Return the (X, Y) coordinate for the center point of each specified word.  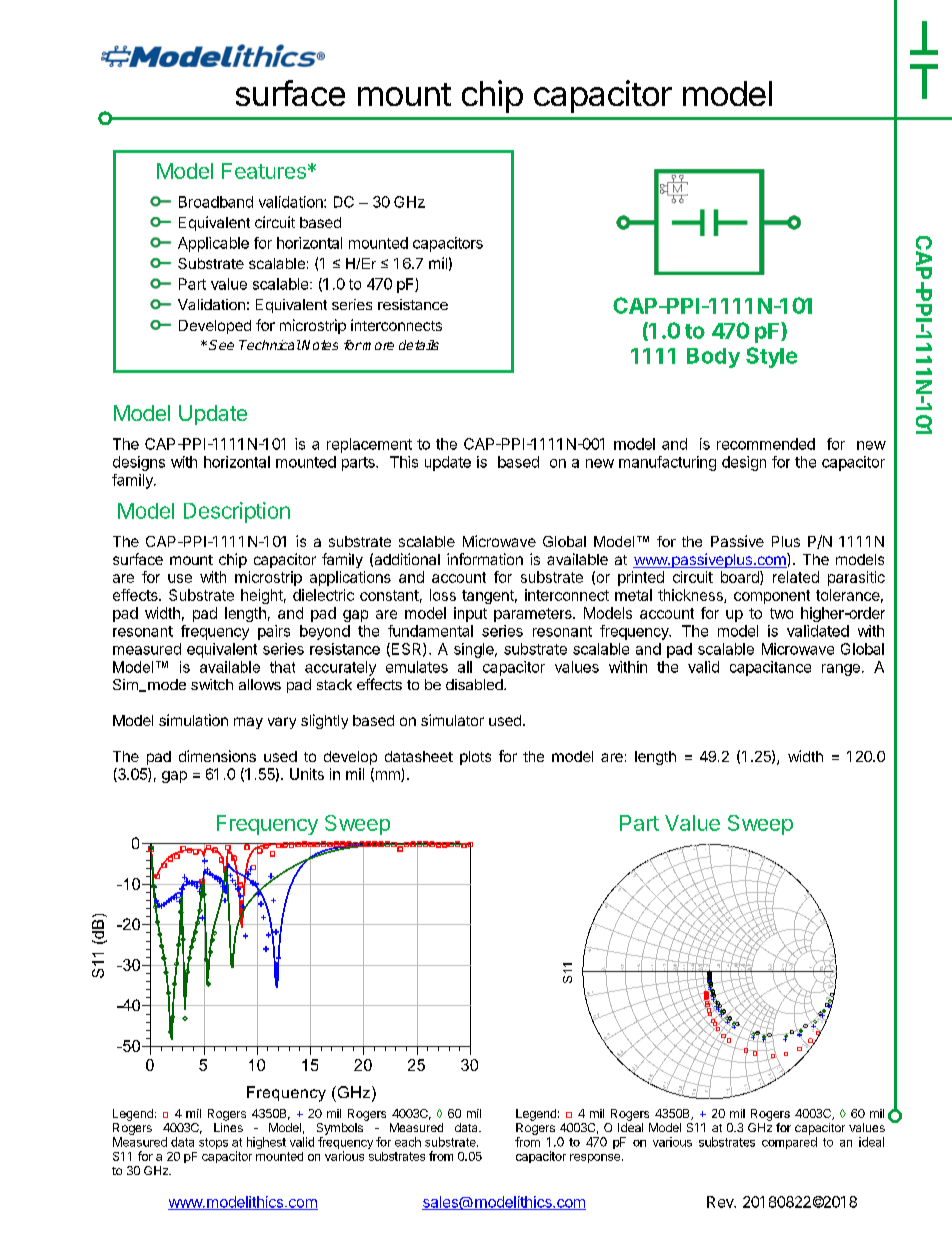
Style (771, 357)
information (485, 559)
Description (237, 512)
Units (307, 774)
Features (264, 171)
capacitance (770, 668)
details (419, 345)
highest (266, 1143)
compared (789, 1143)
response (595, 1158)
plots (475, 758)
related (796, 577)
